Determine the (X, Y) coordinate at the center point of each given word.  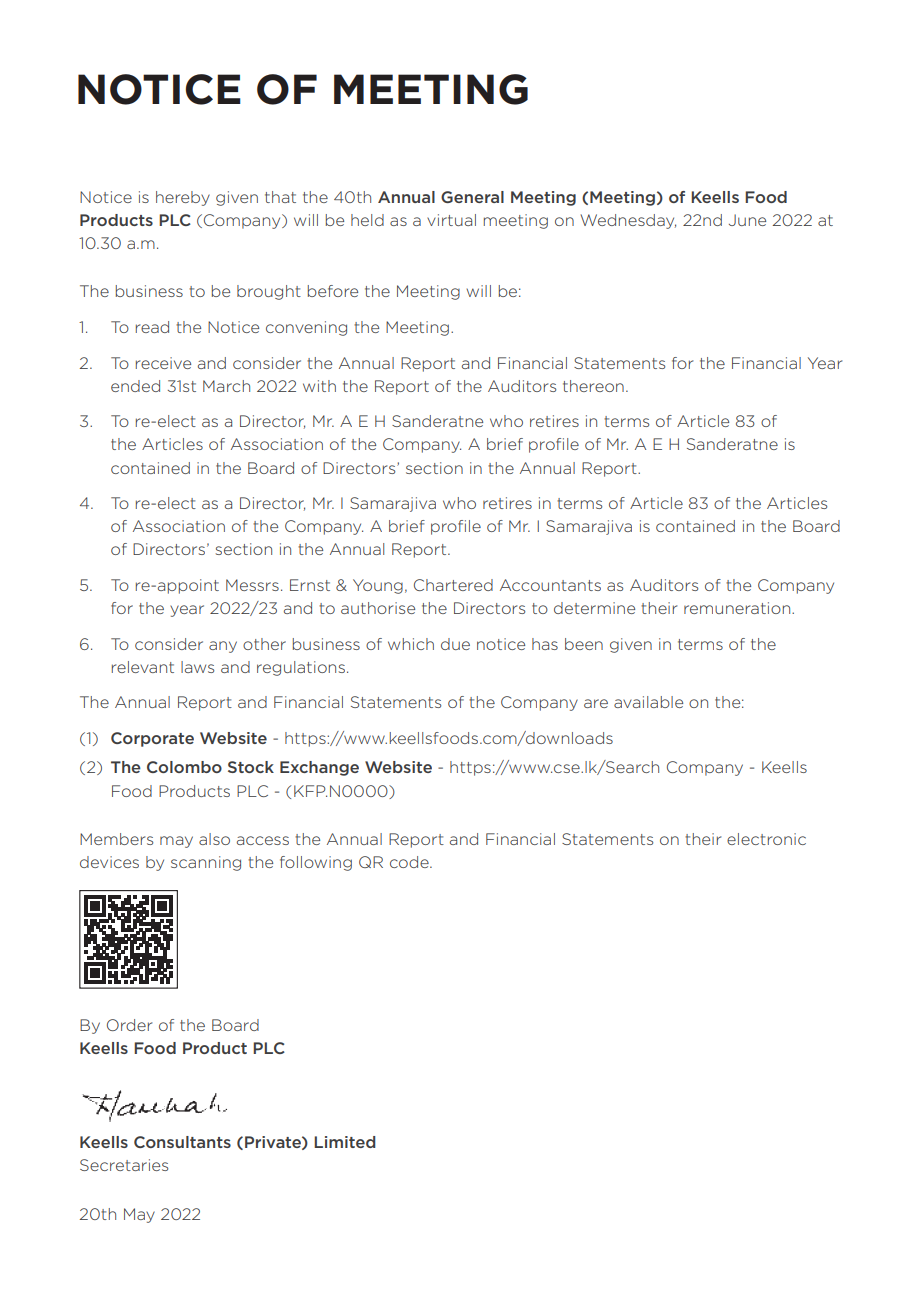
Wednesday (628, 221)
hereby (183, 198)
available (648, 702)
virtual (451, 220)
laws (197, 667)
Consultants (182, 1142)
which (411, 644)
